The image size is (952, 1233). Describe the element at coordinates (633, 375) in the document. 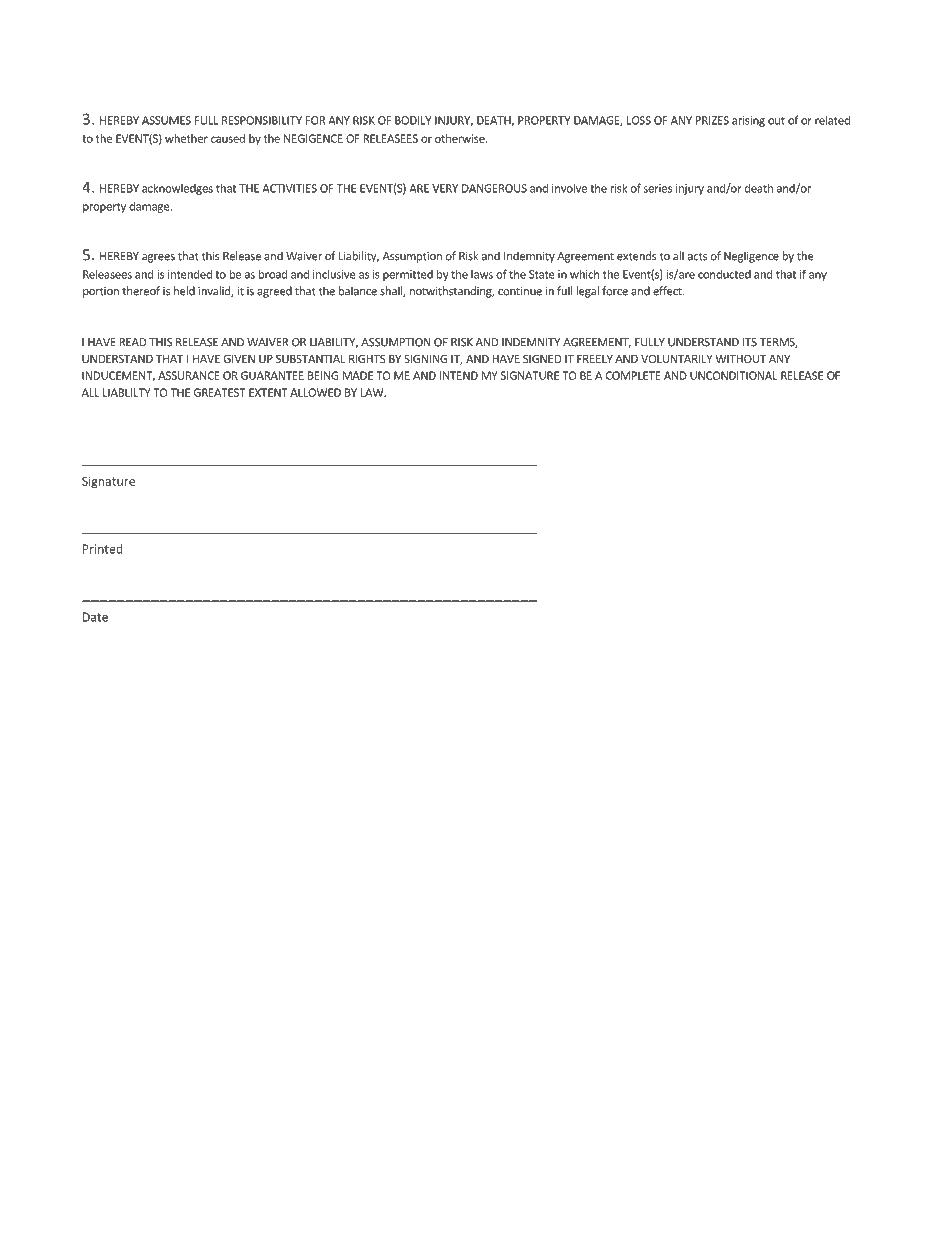

I see `COMPLETE` at that location.
